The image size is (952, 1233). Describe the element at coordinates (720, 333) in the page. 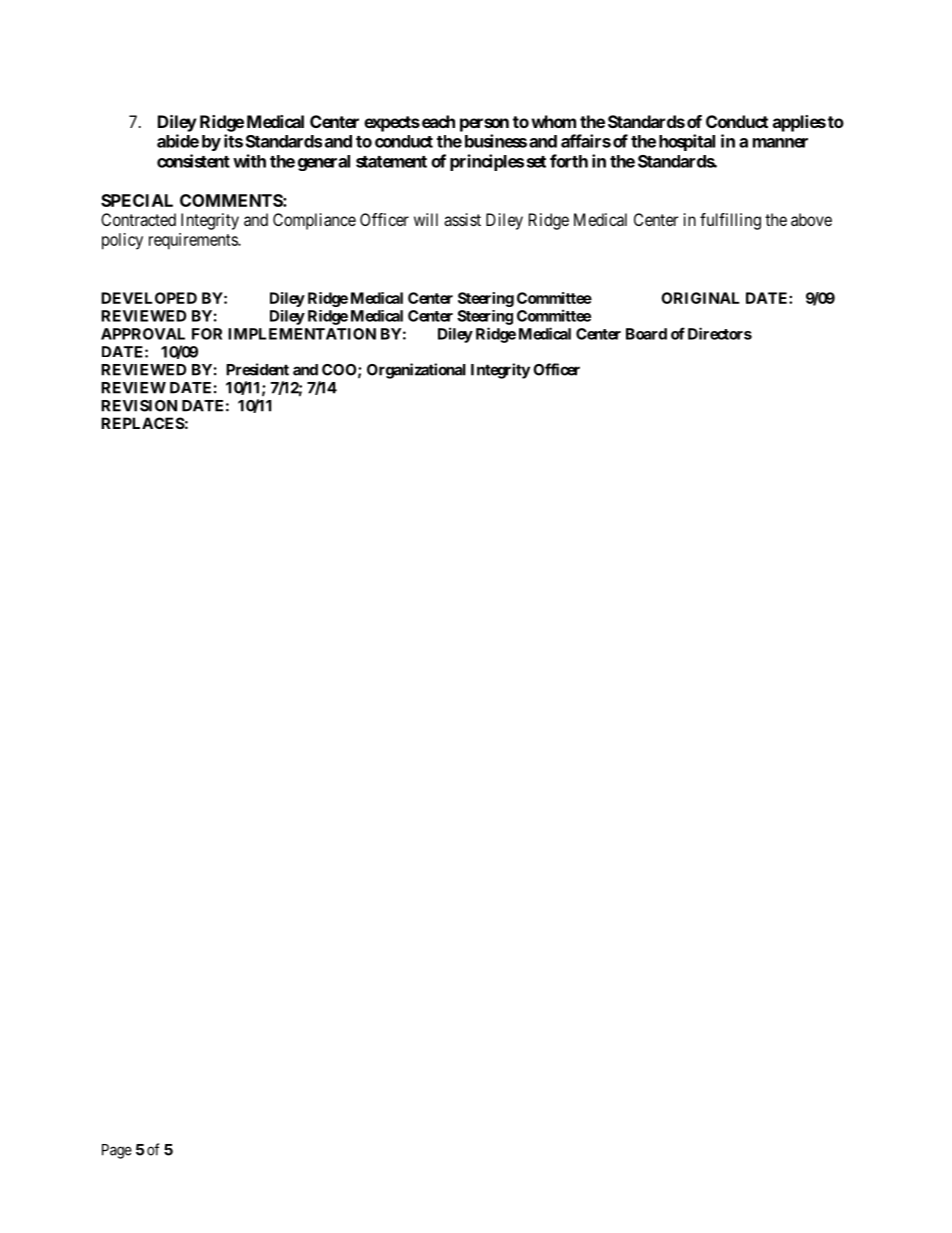

I see `Directors` at that location.
